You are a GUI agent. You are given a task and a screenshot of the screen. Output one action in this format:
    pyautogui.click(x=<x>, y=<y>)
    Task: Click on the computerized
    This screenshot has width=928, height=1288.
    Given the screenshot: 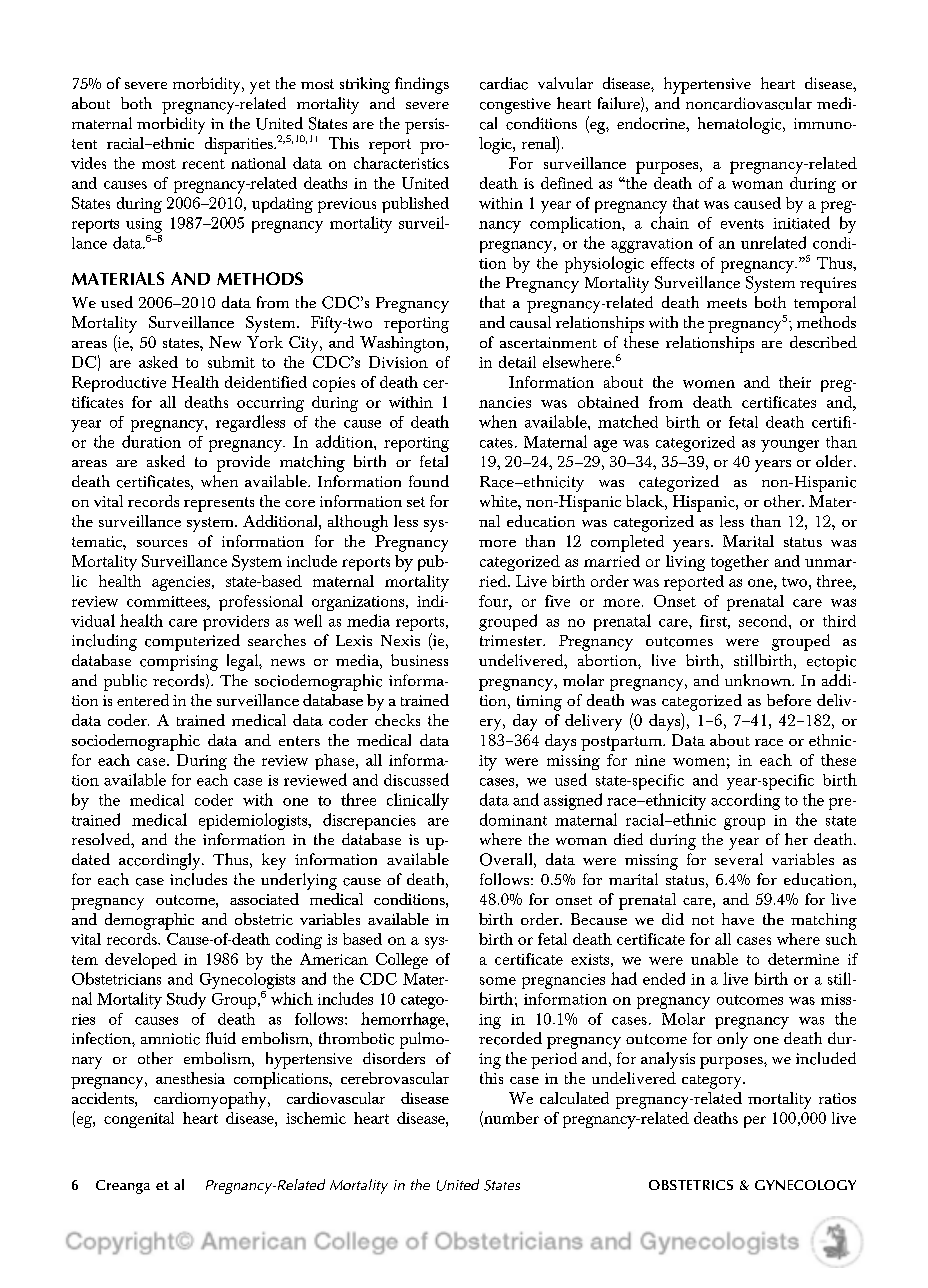 What is the action you would take?
    pyautogui.click(x=192, y=642)
